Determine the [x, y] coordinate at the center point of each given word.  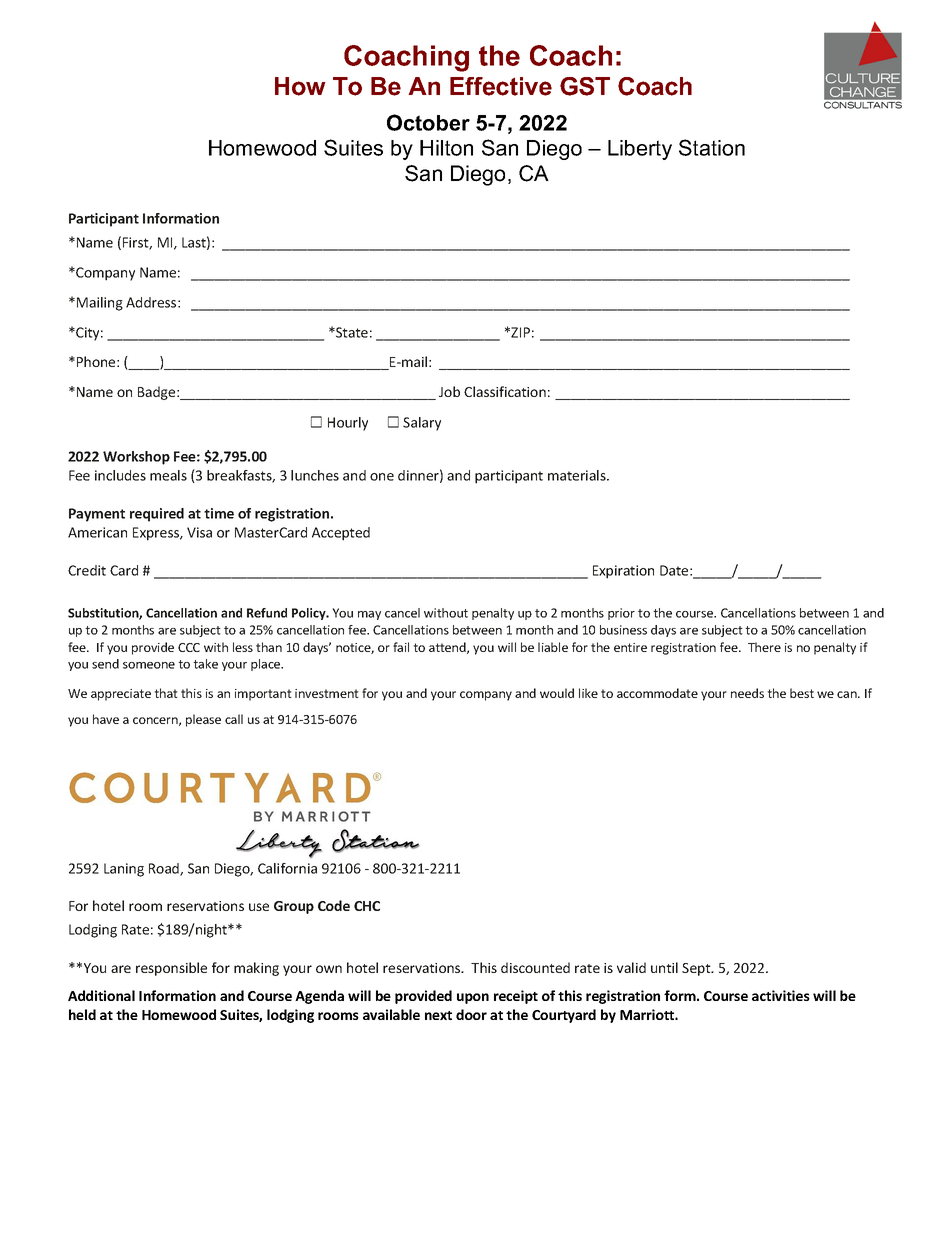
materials [578, 475]
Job [449, 391]
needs [747, 693]
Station [712, 147]
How [300, 86]
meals [168, 475]
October [428, 122]
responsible [171, 969]
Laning [124, 870]
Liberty [640, 150]
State [351, 332]
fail [401, 647]
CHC [367, 906]
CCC [189, 647]
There [764, 647]
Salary [422, 424]
